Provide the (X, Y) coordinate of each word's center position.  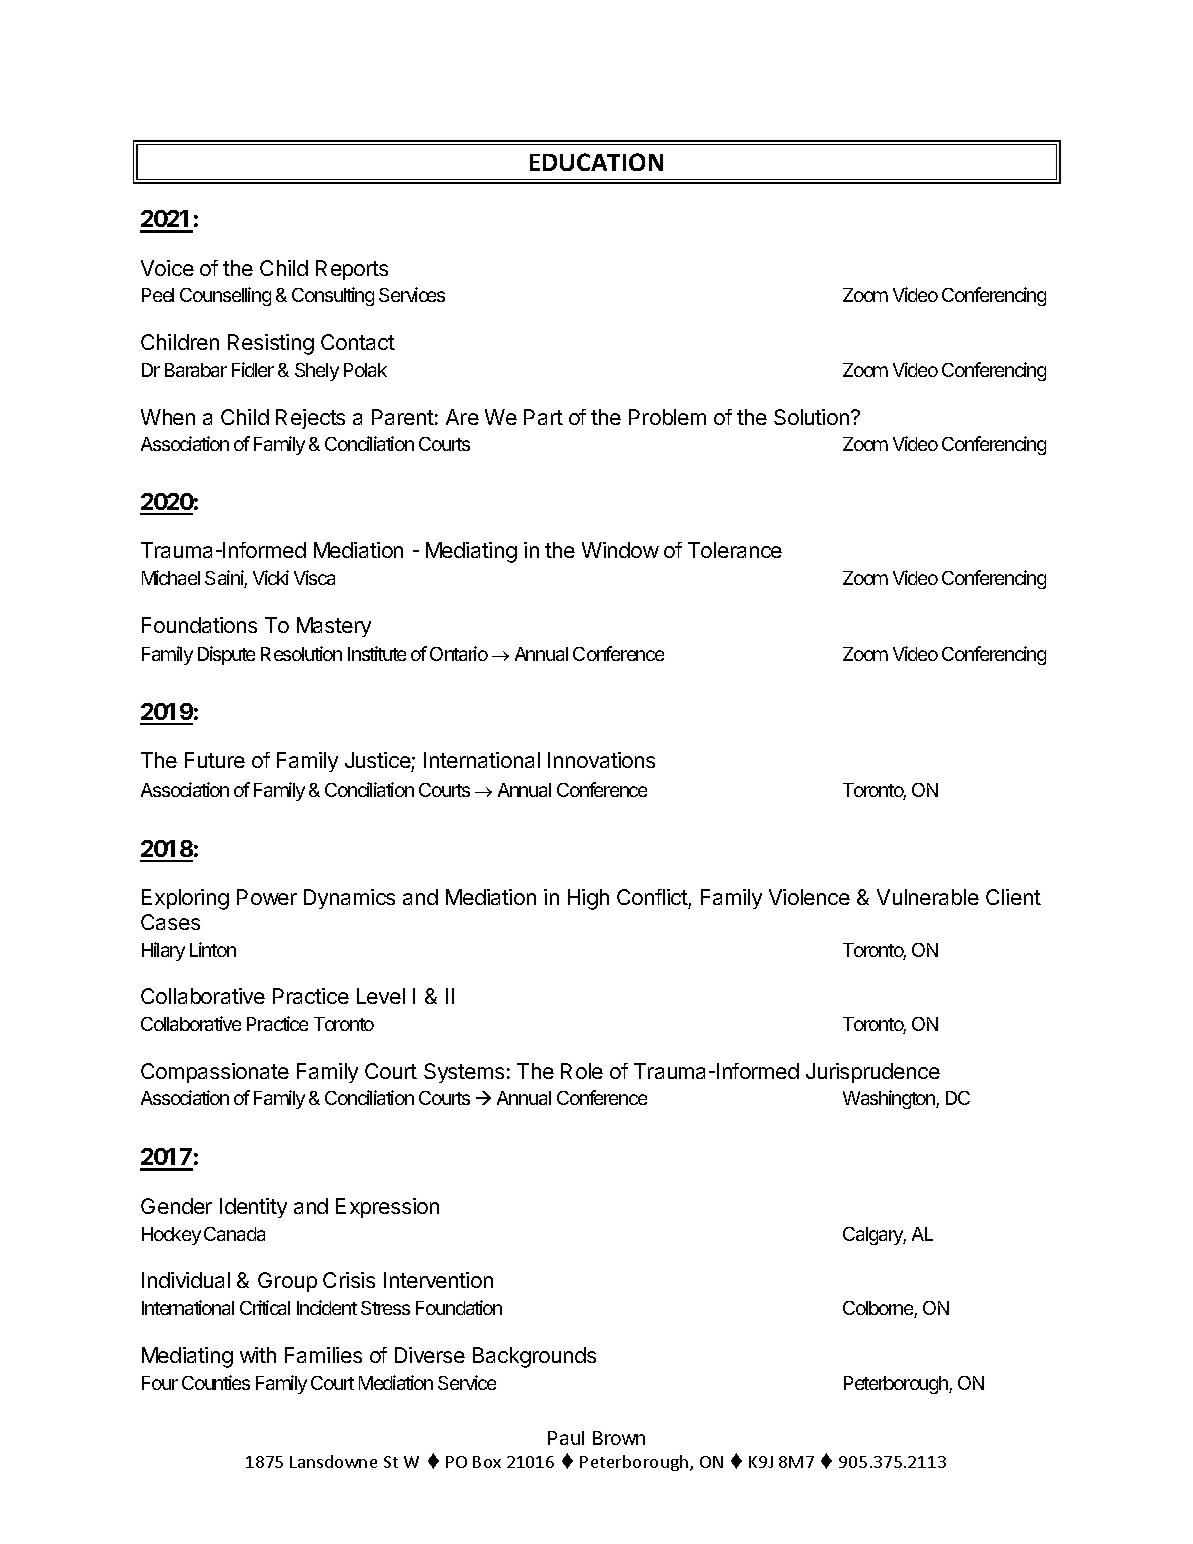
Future (215, 760)
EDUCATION (596, 162)
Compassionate (215, 1073)
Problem (667, 417)
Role (582, 1071)
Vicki (271, 577)
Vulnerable (928, 897)
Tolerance (735, 550)
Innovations (601, 760)
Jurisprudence (873, 1073)
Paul (566, 1438)
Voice (167, 268)
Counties (216, 1382)
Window (620, 550)
